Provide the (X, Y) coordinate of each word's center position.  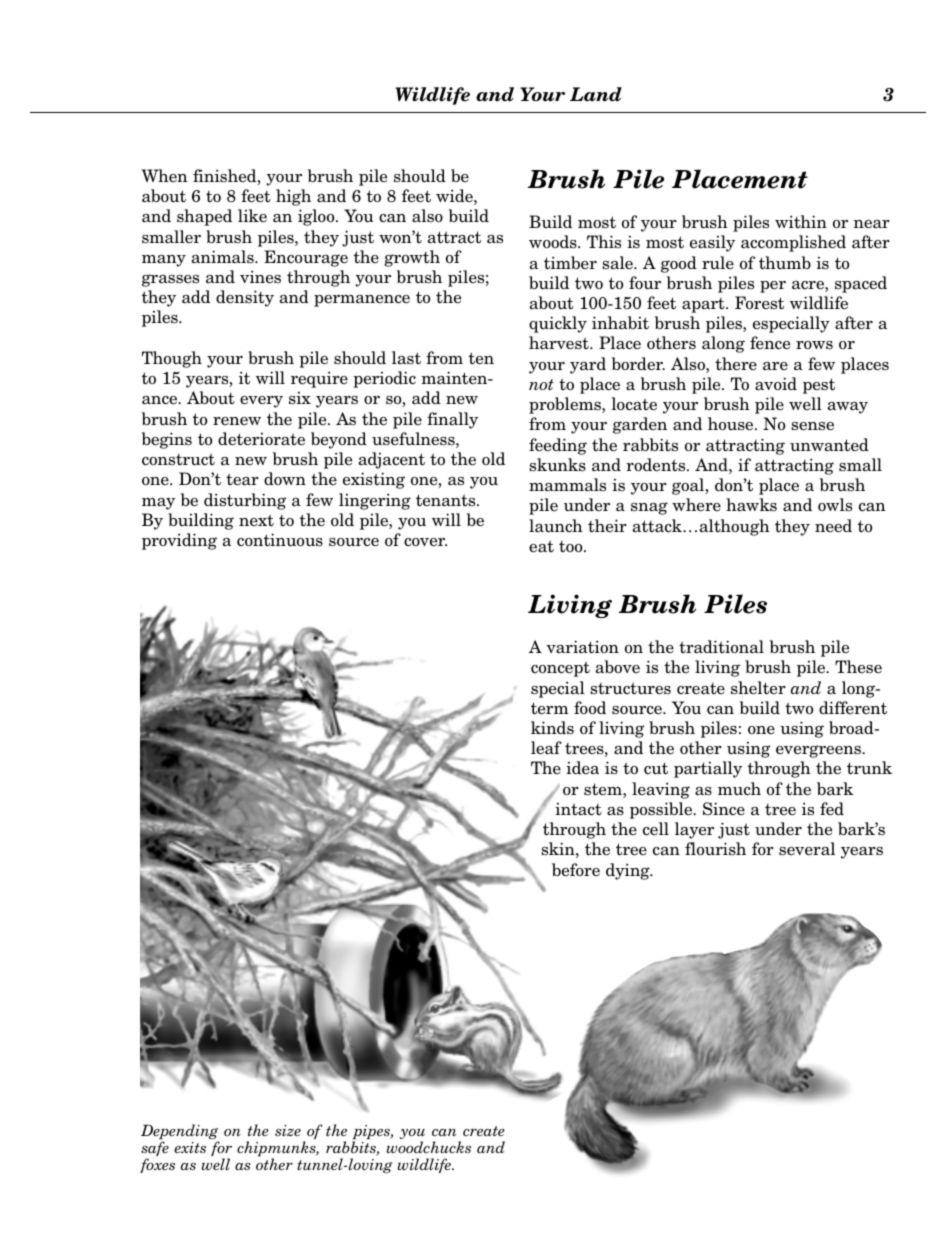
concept (560, 669)
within (801, 222)
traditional (721, 647)
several (807, 849)
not (541, 385)
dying (629, 871)
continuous (280, 540)
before (576, 870)
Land (596, 94)
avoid (776, 384)
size (288, 1130)
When (165, 176)
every (261, 402)
